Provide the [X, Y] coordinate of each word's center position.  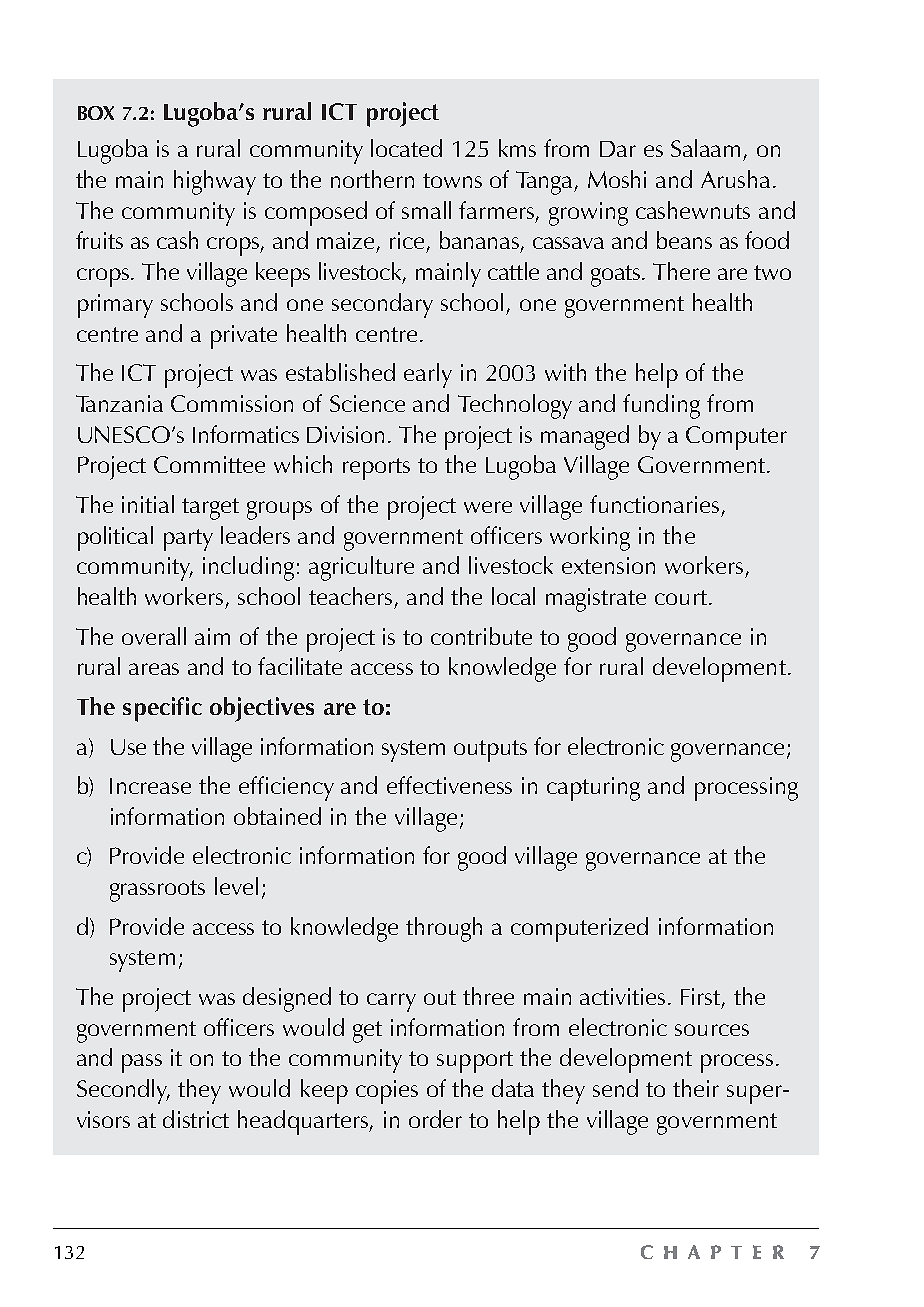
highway [215, 182]
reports [376, 469]
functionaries [654, 504]
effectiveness [449, 785]
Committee [209, 464]
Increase [150, 786]
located [406, 148]
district [196, 1119]
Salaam [705, 148]
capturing [593, 789]
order [435, 1119]
